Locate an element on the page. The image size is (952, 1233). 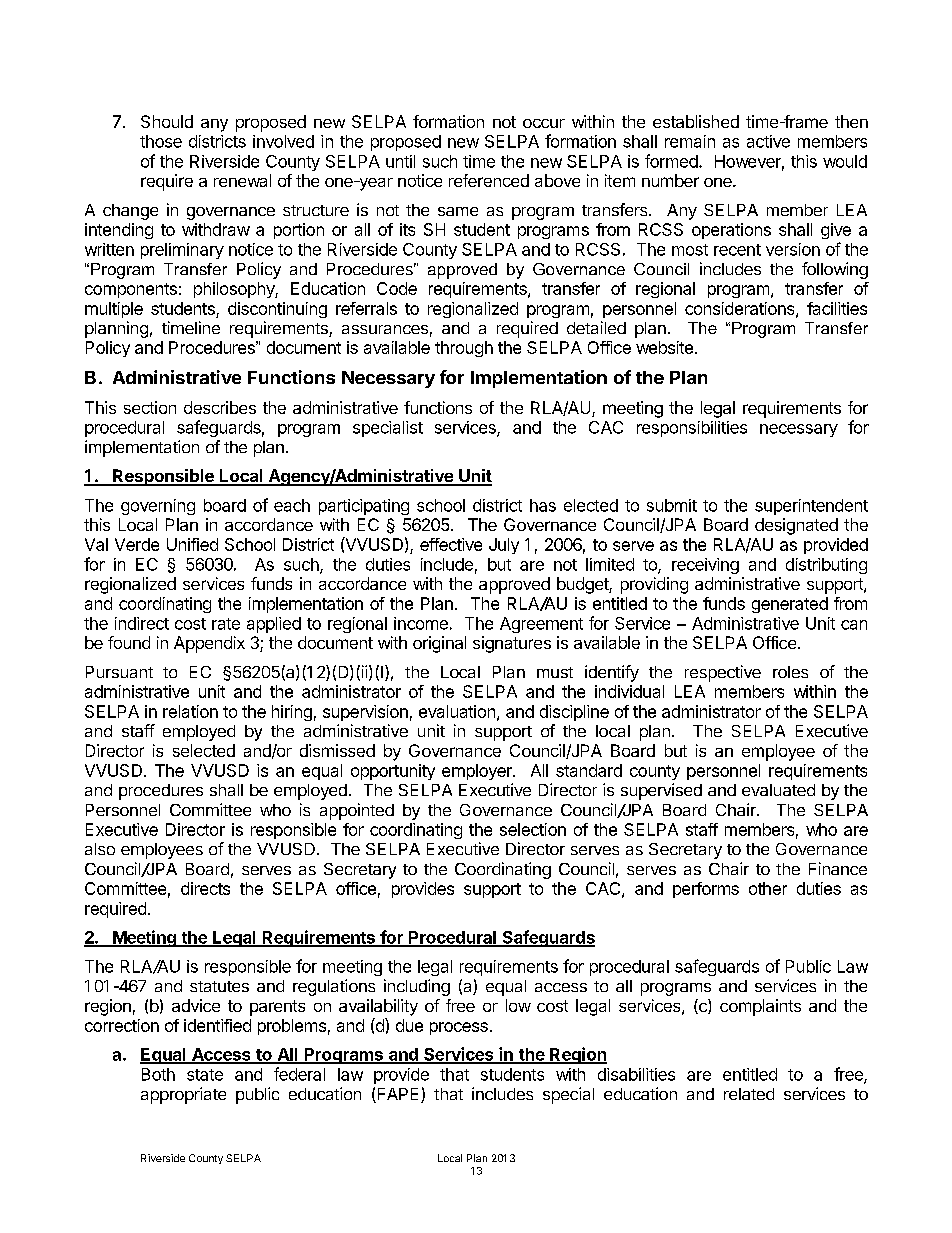
active is located at coordinates (768, 141).
